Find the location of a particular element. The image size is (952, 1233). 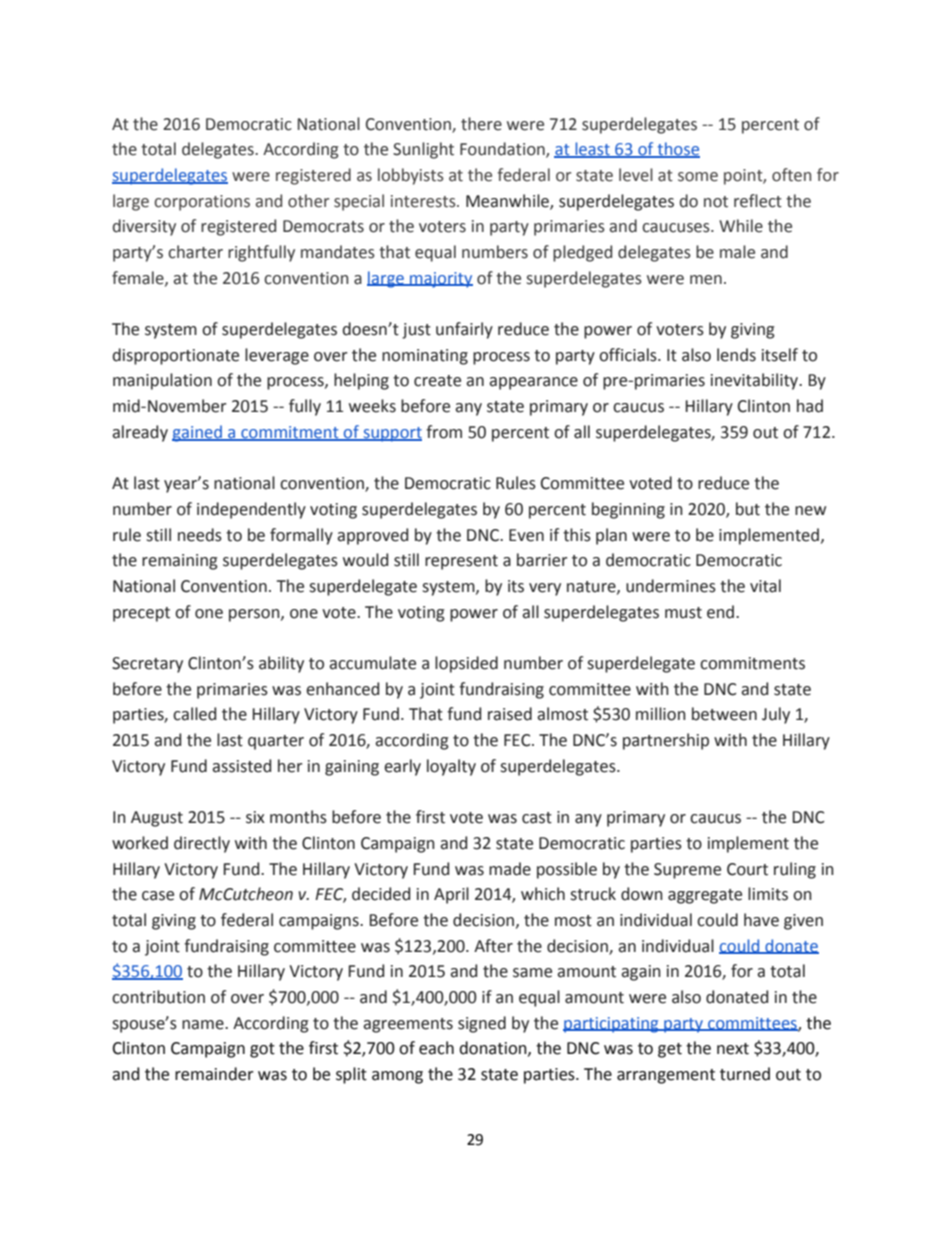

Foundation is located at coordinates (503, 150).
